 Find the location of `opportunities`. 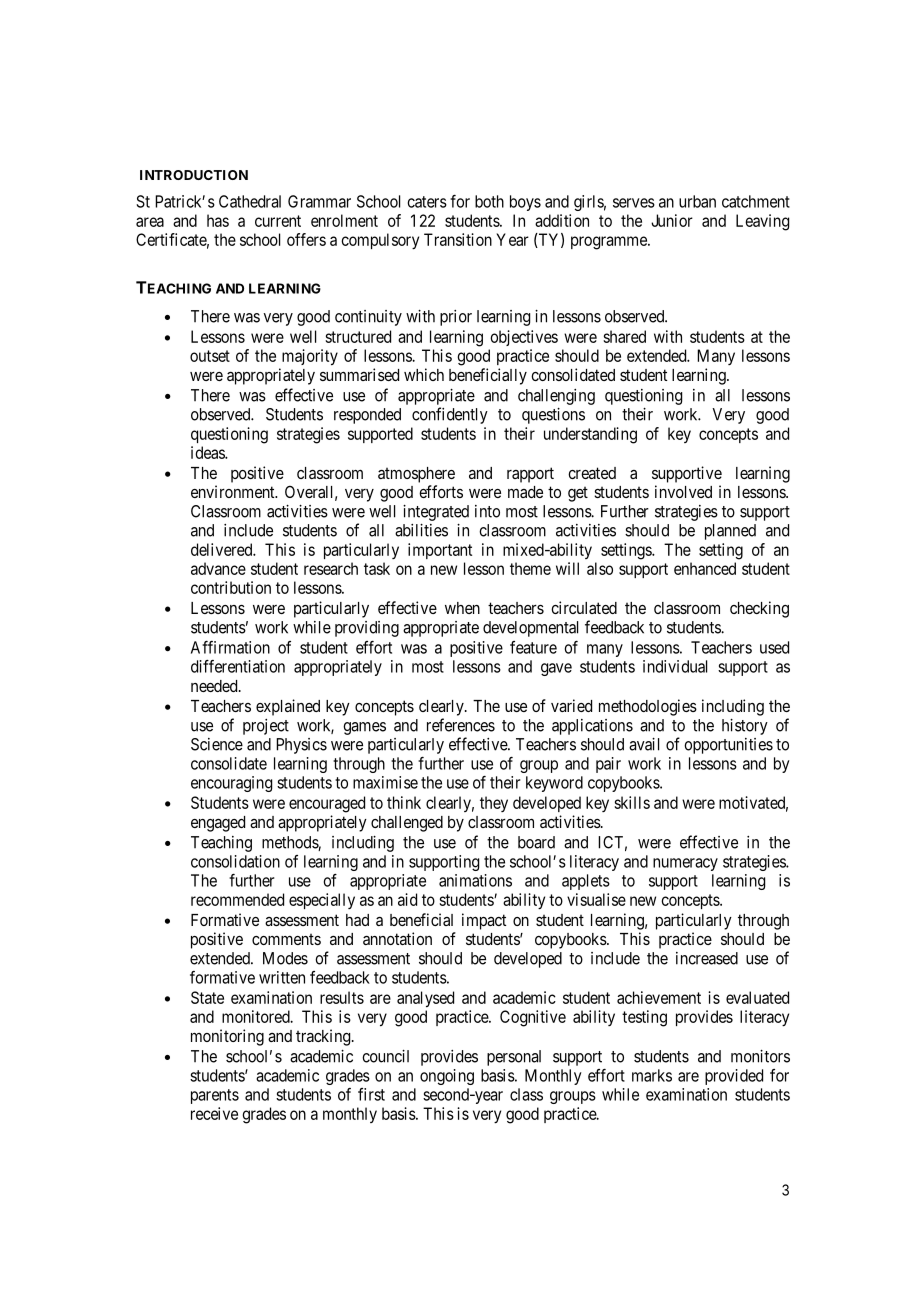

opportunities is located at coordinates (728, 746).
